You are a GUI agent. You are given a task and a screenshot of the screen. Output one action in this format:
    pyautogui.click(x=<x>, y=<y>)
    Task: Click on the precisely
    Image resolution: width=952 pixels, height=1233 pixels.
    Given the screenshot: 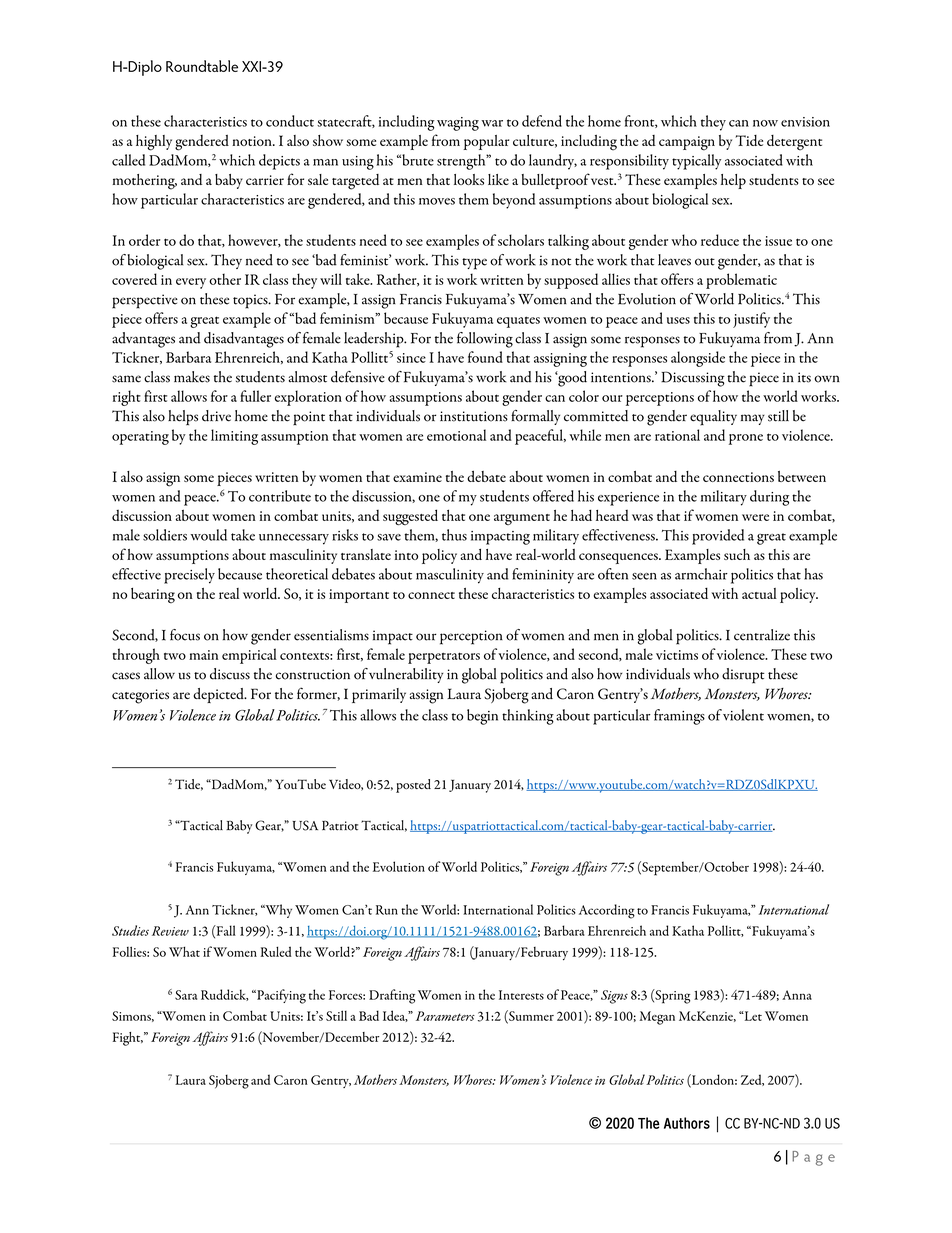 What is the action you would take?
    pyautogui.click(x=189, y=576)
